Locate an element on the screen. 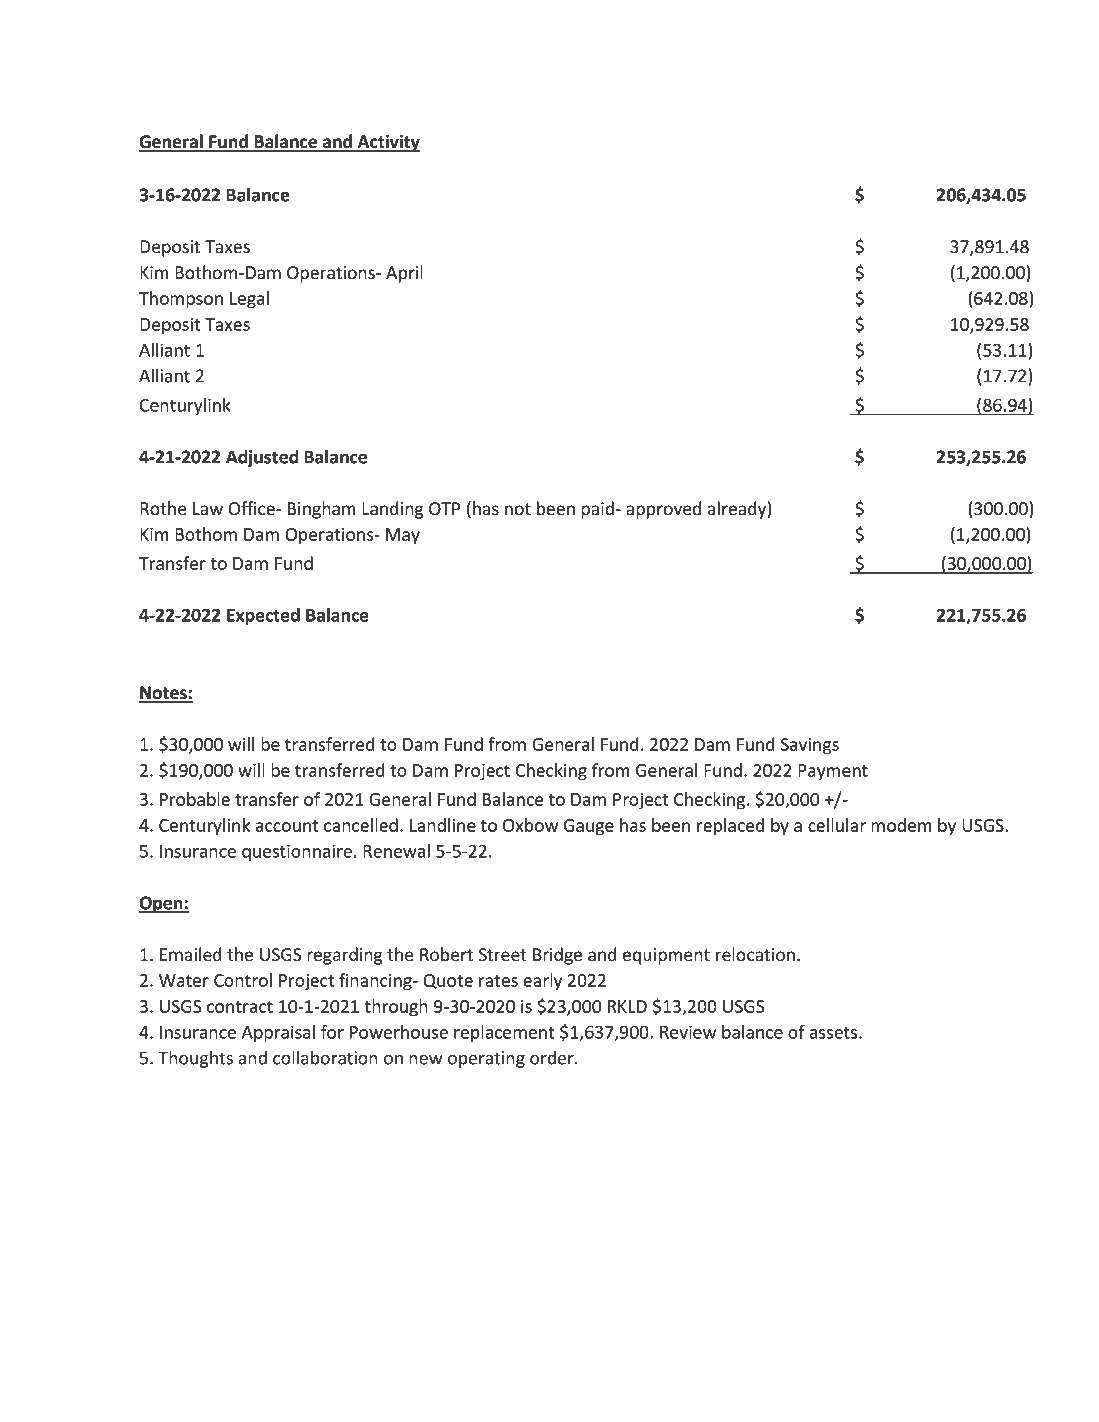 The height and width of the screenshot is (1422, 1099). Landing is located at coordinates (393, 510).
